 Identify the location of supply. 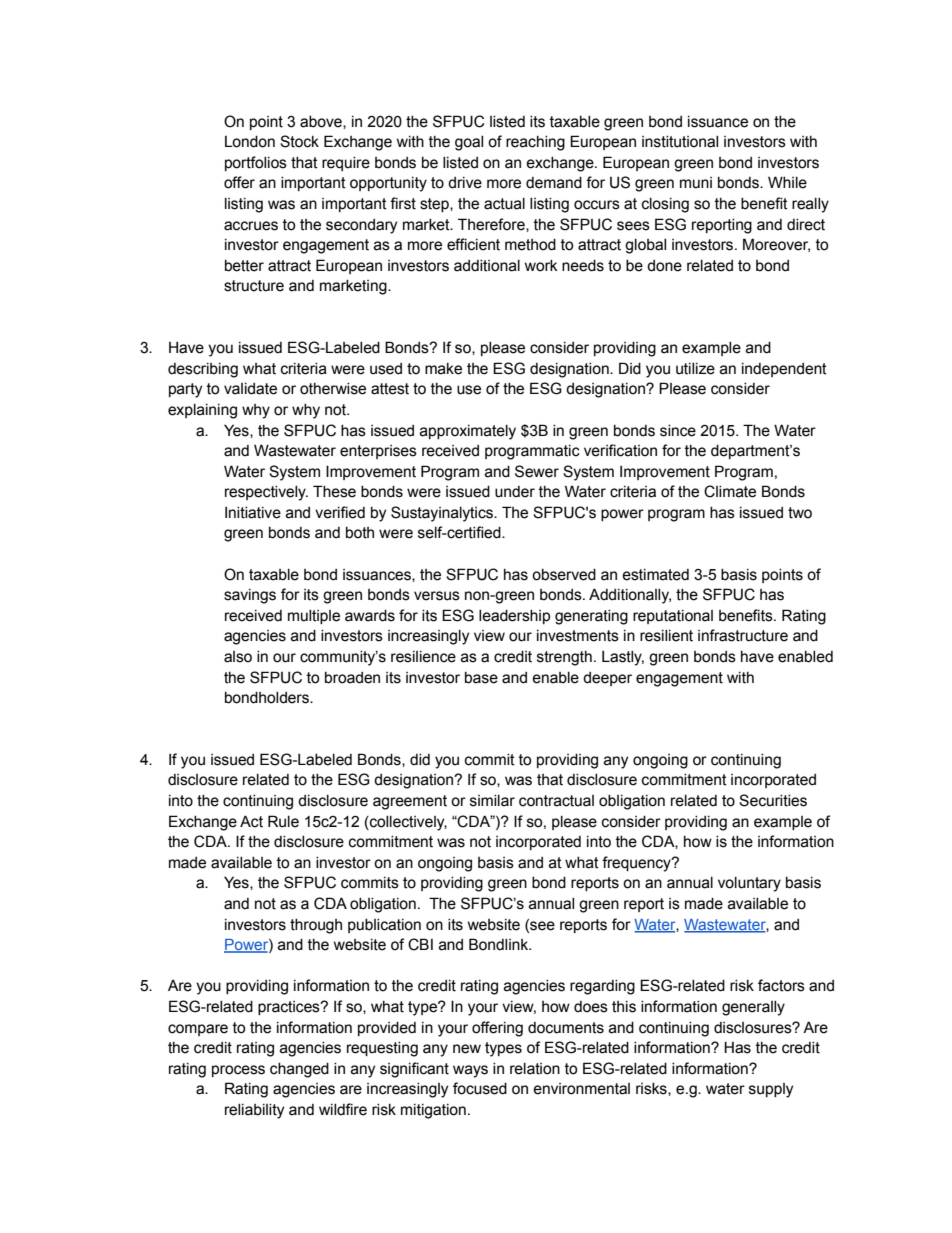
(771, 1090).
